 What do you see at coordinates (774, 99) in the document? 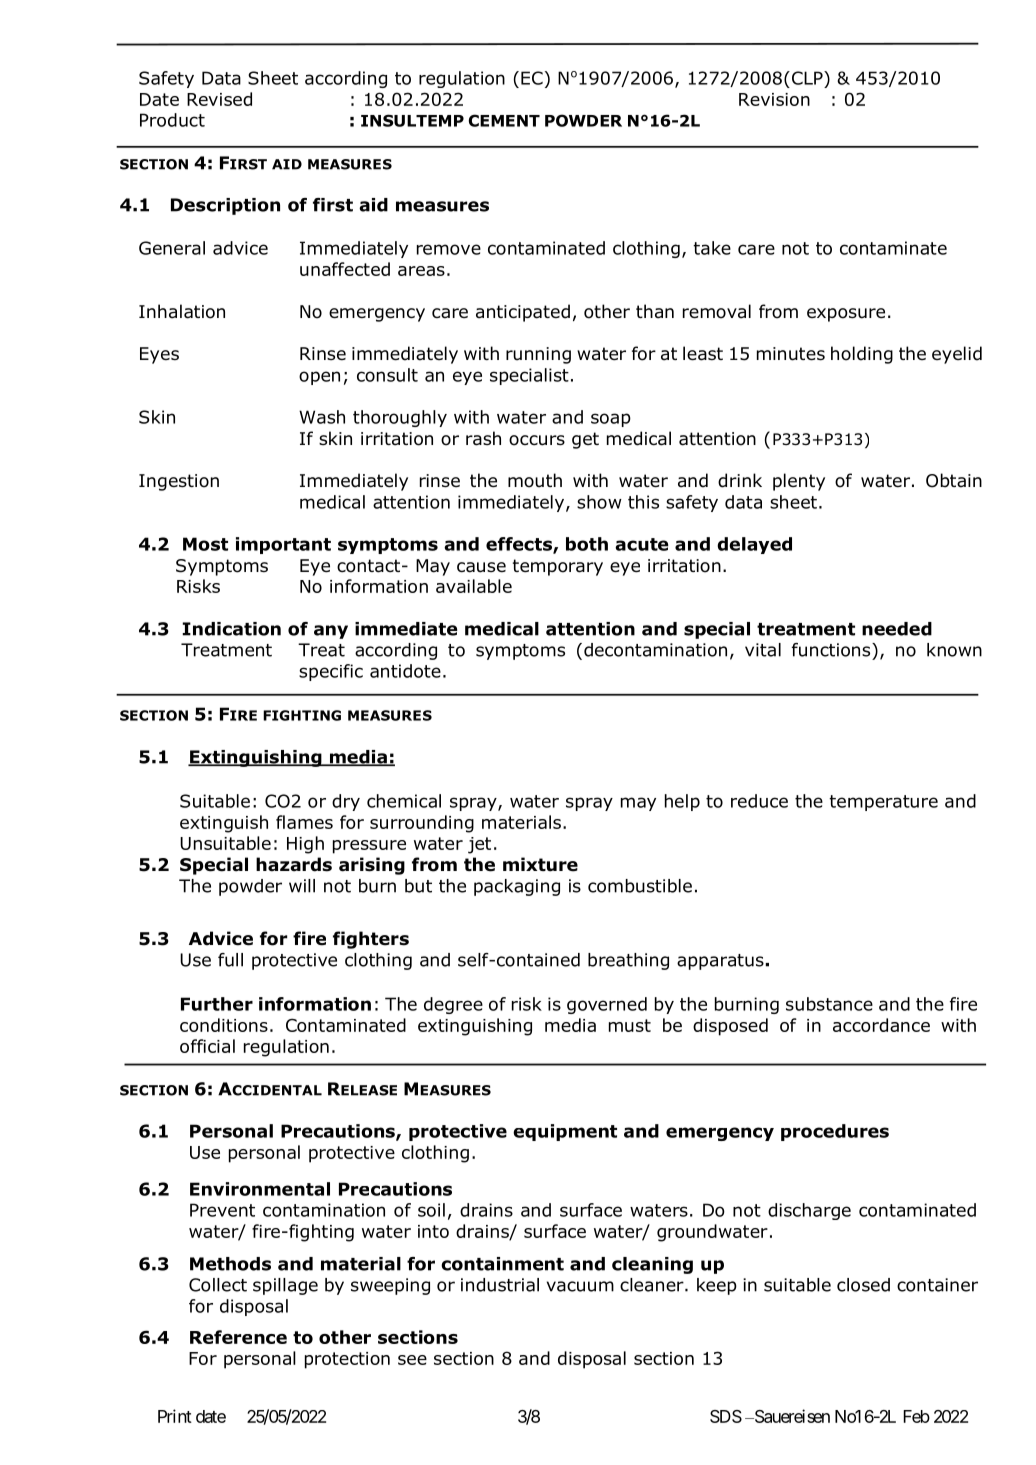
I see `Revision` at bounding box center [774, 99].
